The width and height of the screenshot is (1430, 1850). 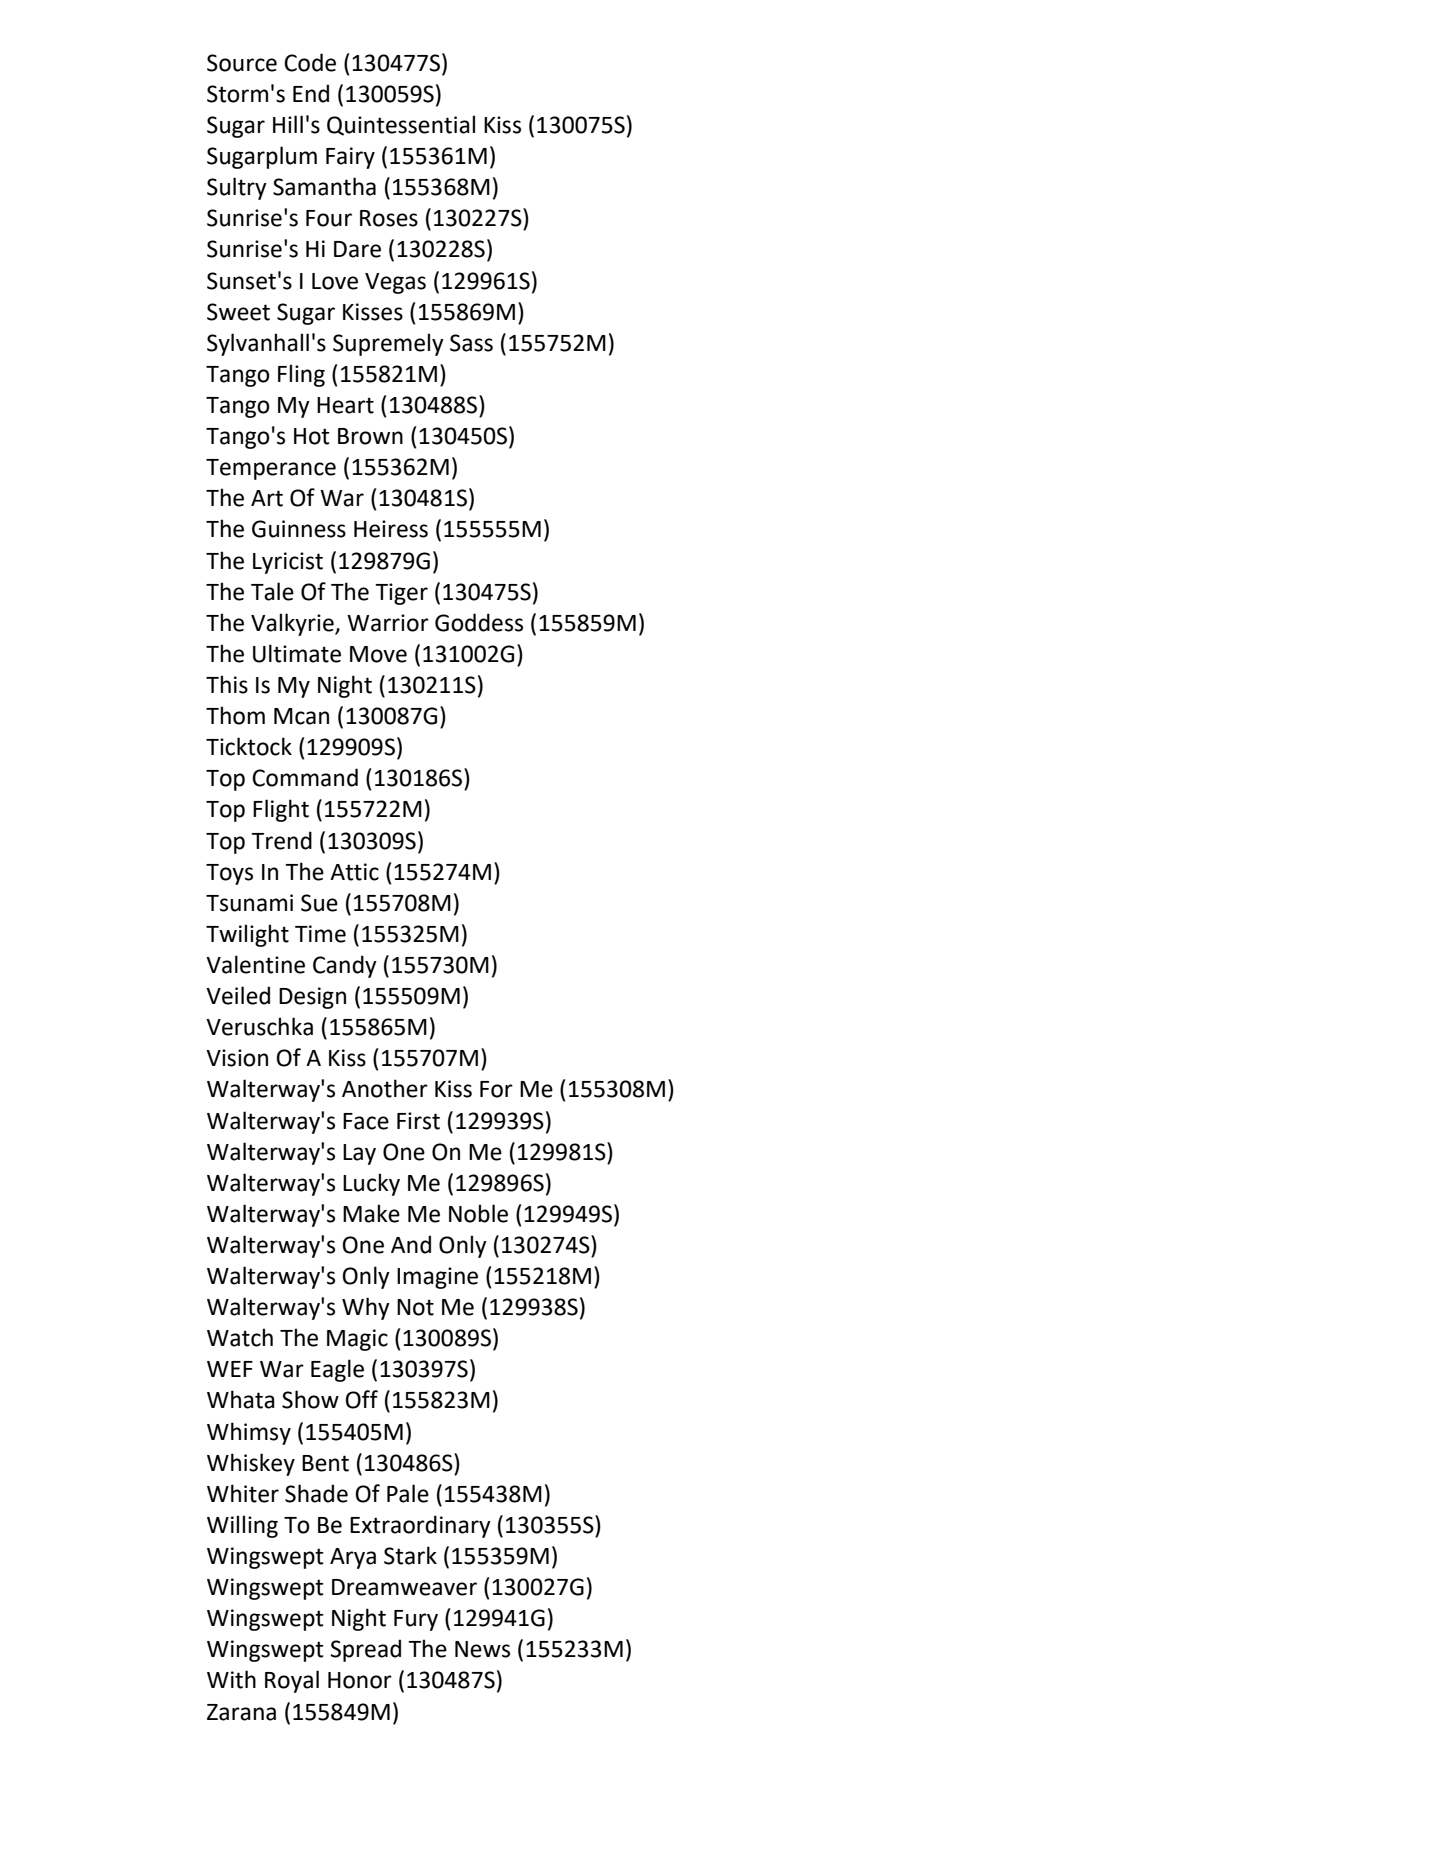 I want to click on Goddess, so click(x=479, y=622).
